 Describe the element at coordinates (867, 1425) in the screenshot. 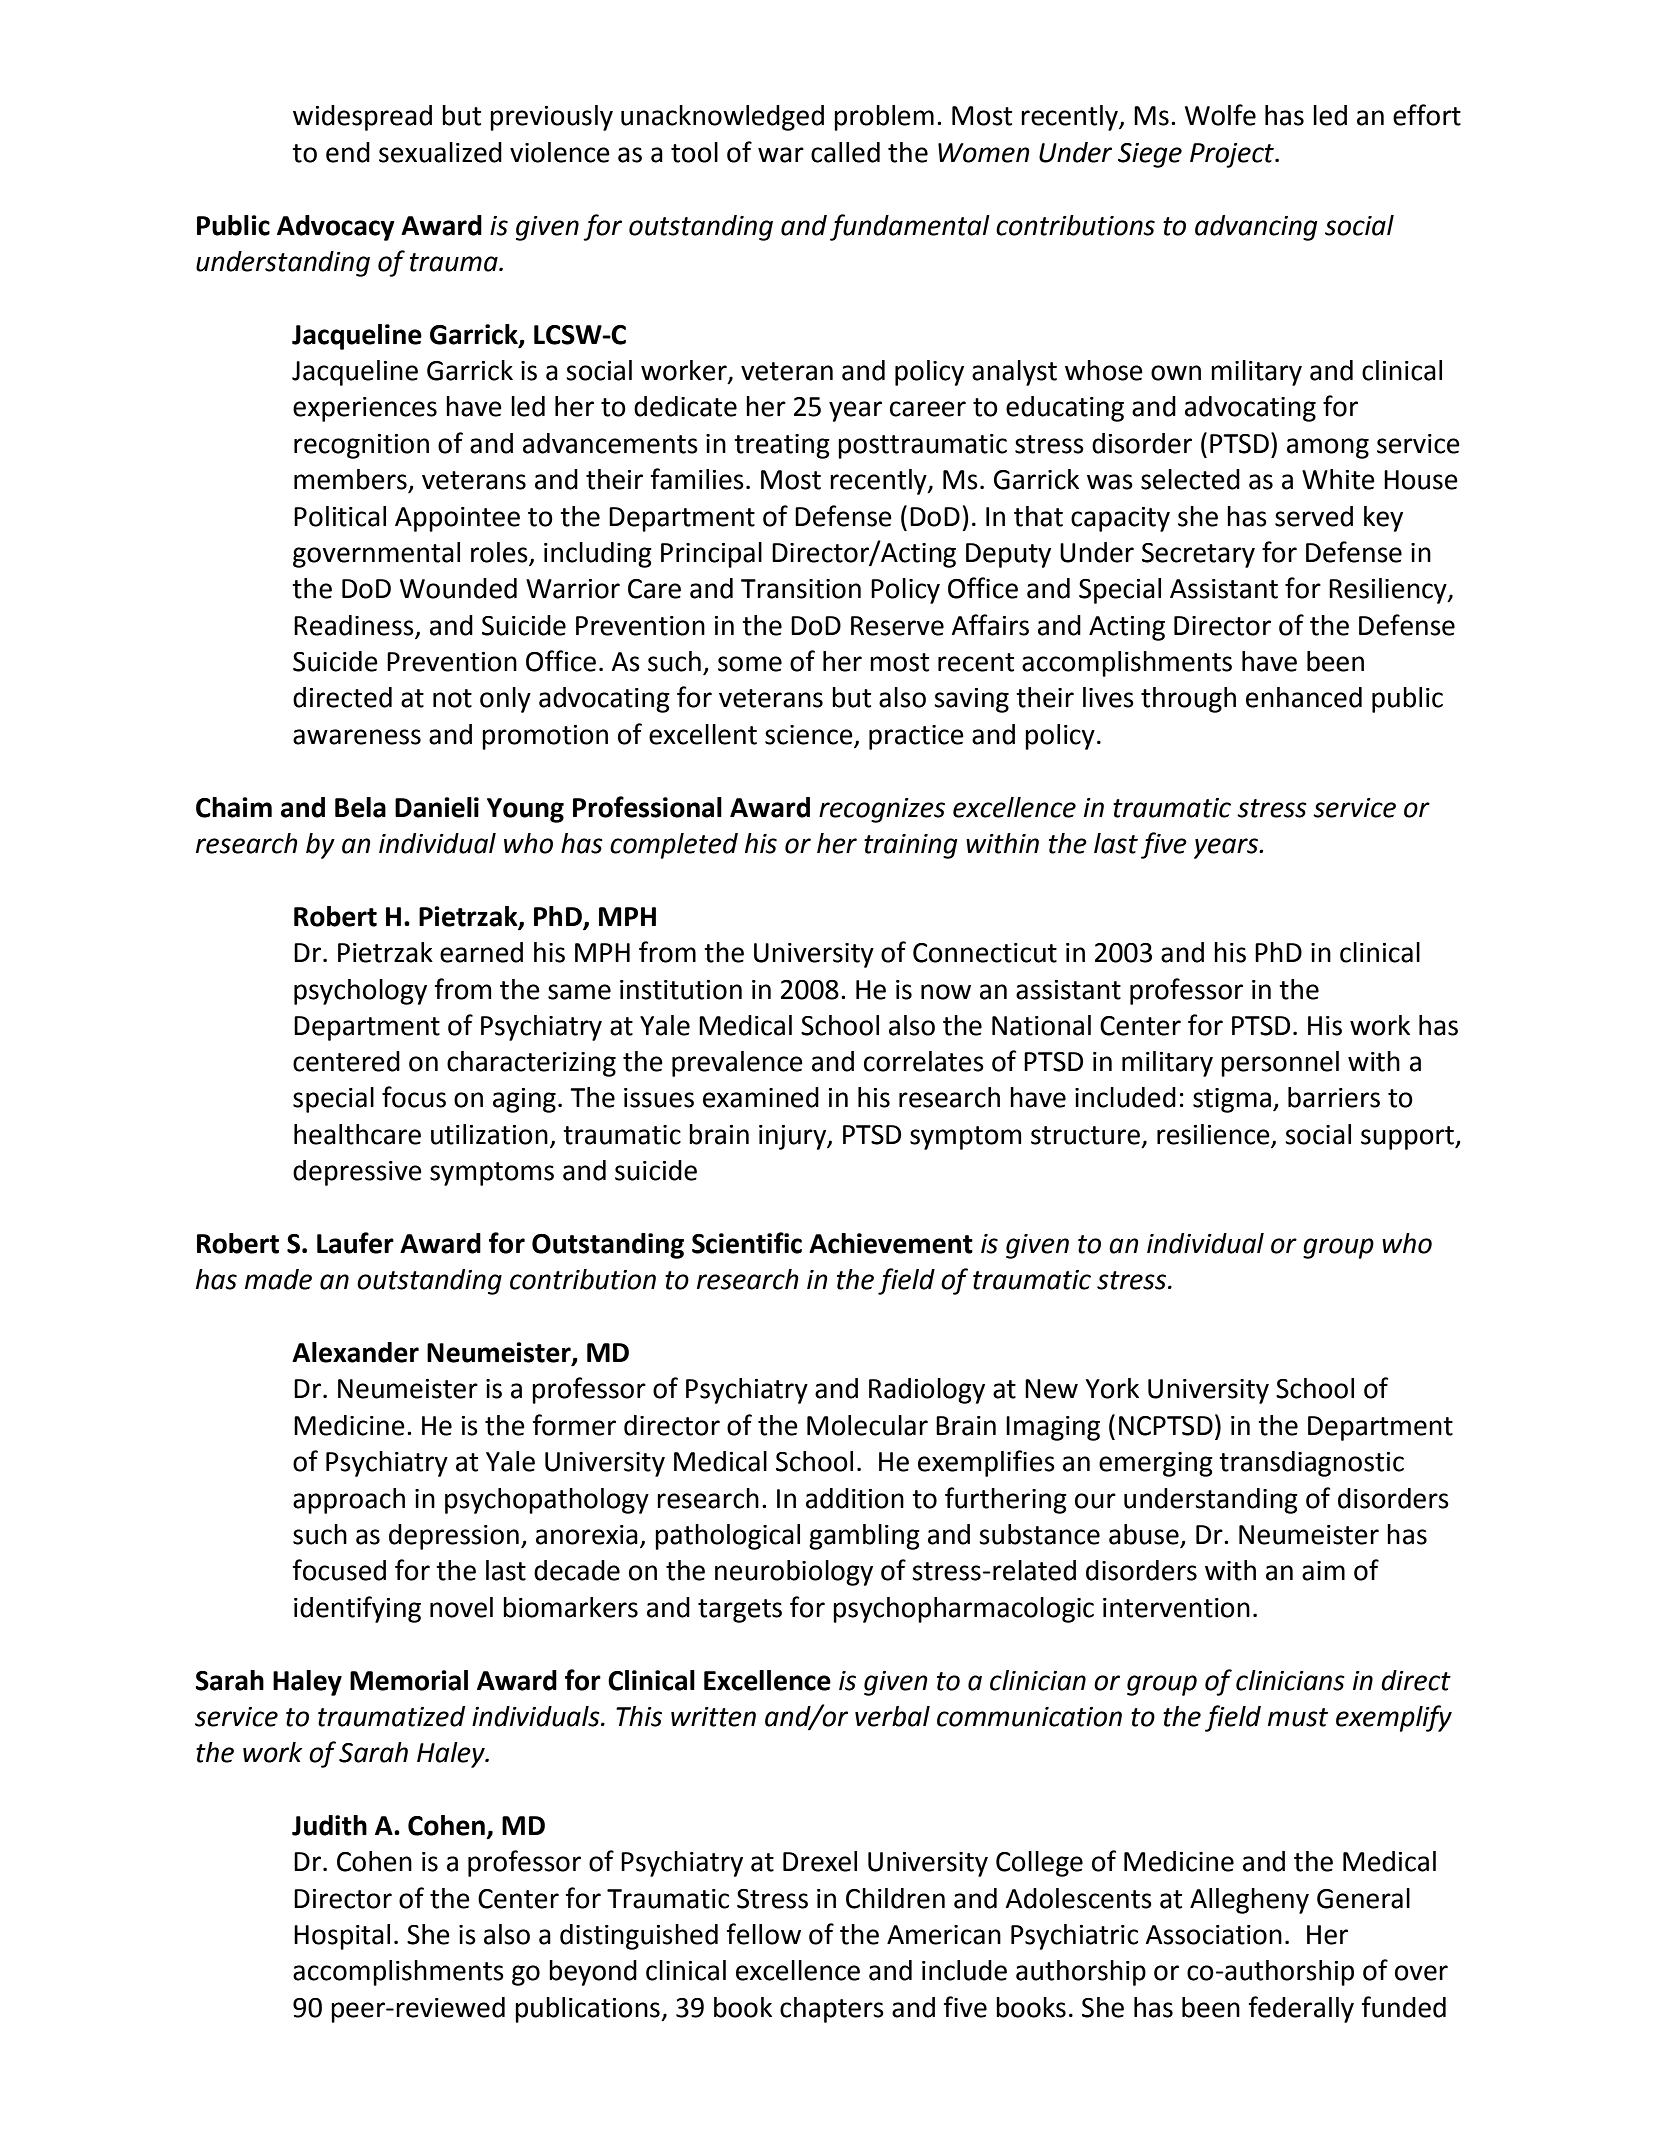

I see `Molecular` at that location.
